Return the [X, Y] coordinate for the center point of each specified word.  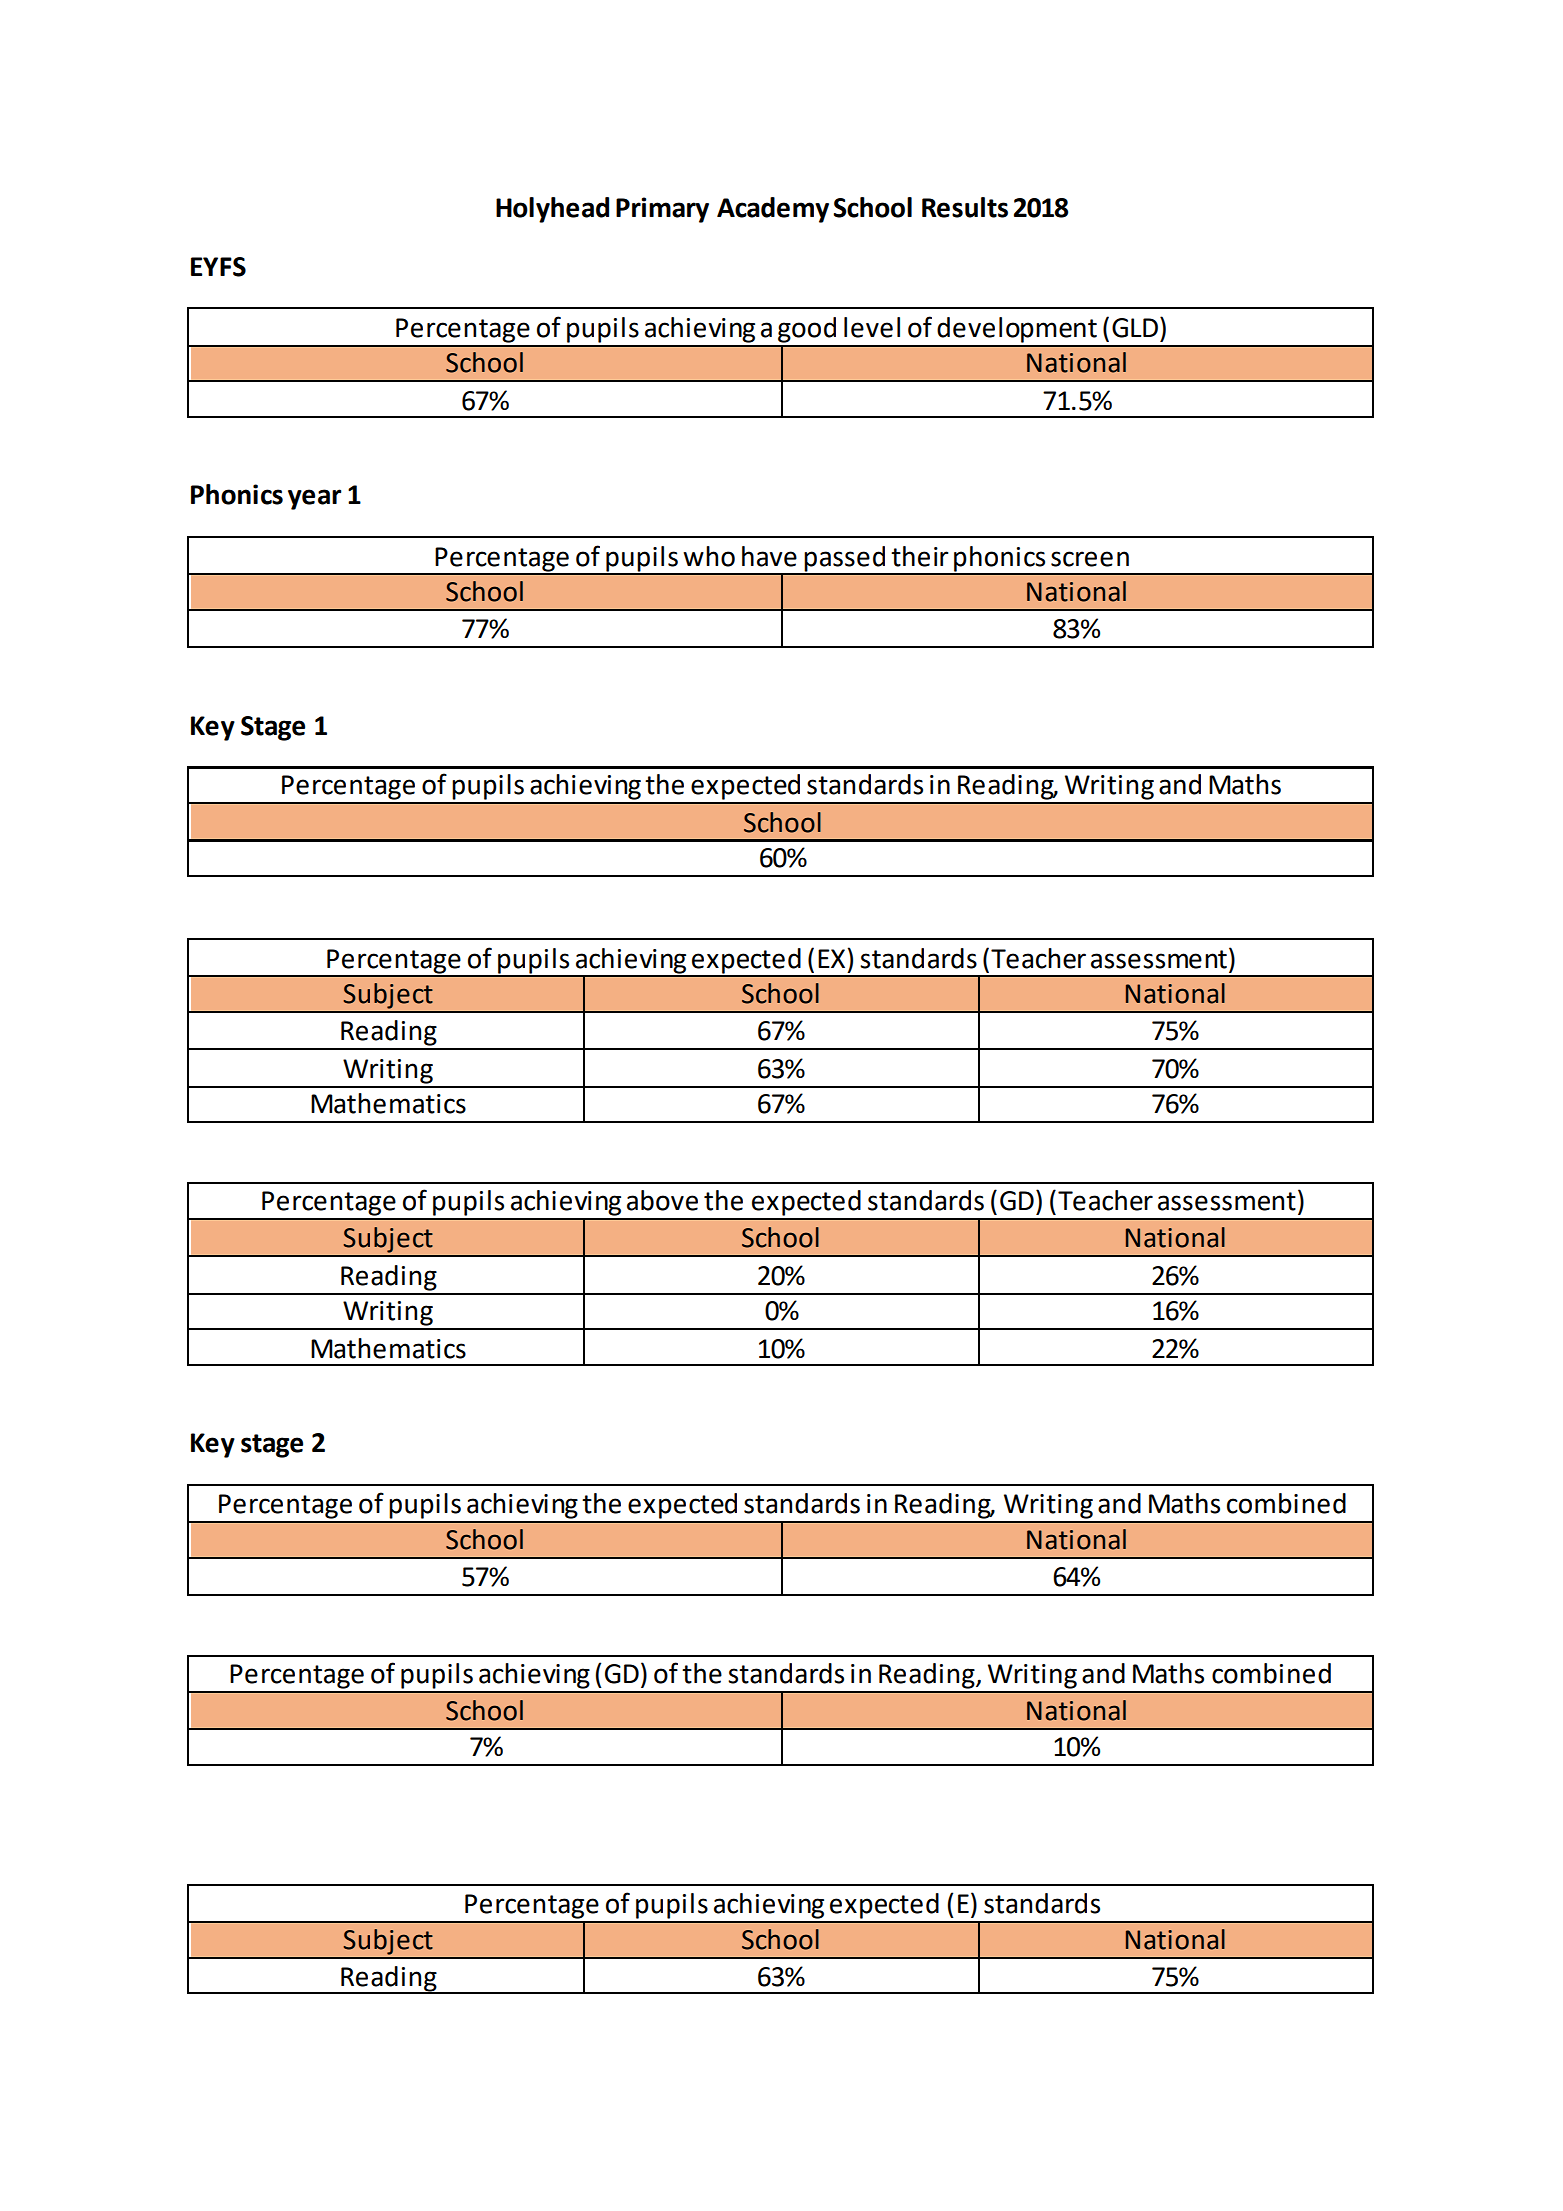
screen [1090, 559]
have [769, 556]
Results [965, 207]
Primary [662, 210]
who [709, 556]
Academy [773, 210]
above [662, 1200]
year [314, 499]
